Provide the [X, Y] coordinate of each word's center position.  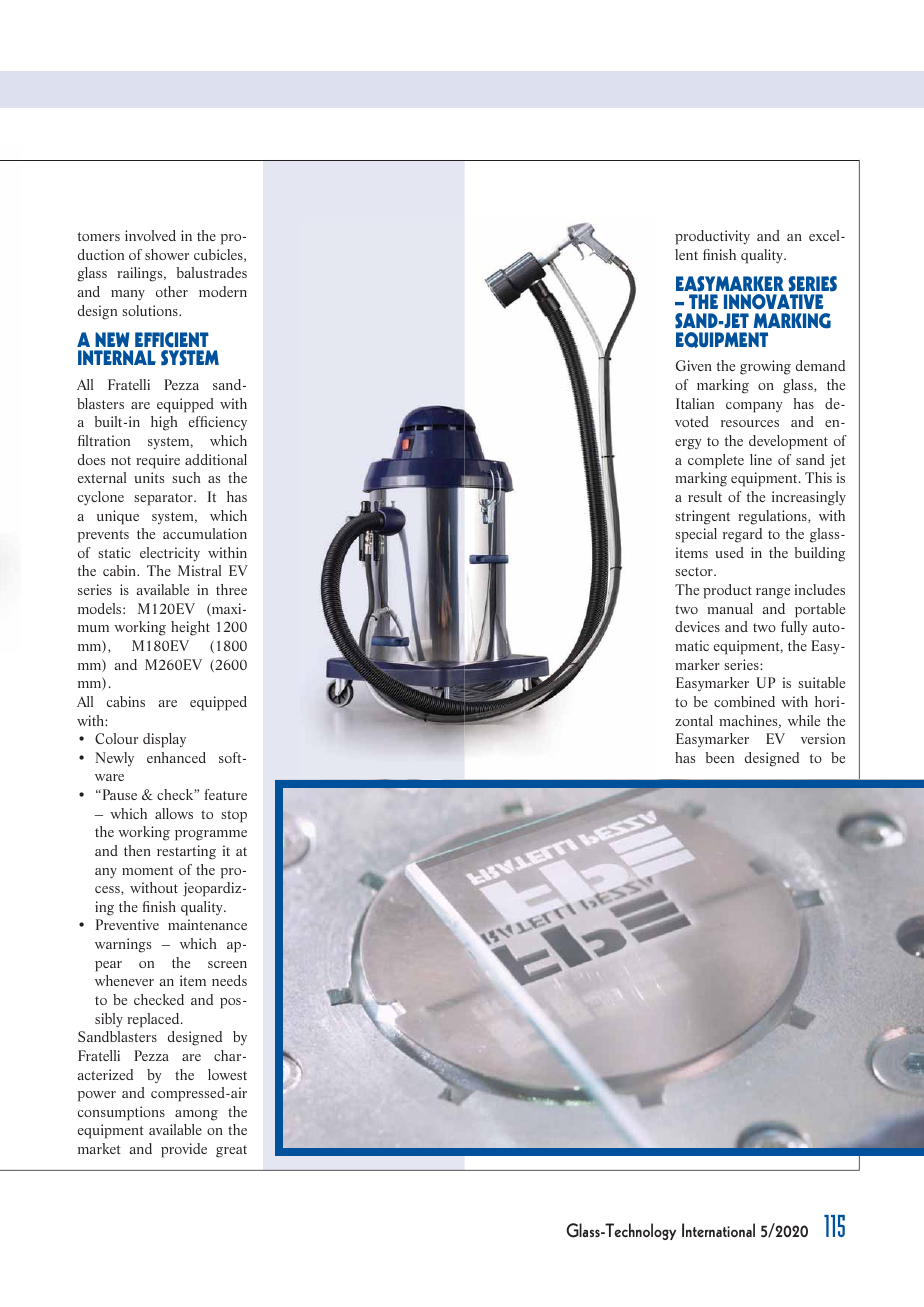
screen [227, 964]
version [823, 738]
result [705, 496]
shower [167, 254]
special [696, 535]
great [231, 1151]
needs [229, 980]
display [164, 740]
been [719, 757]
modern [223, 291]
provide [184, 1150]
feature [225, 794]
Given [694, 365]
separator [164, 499]
